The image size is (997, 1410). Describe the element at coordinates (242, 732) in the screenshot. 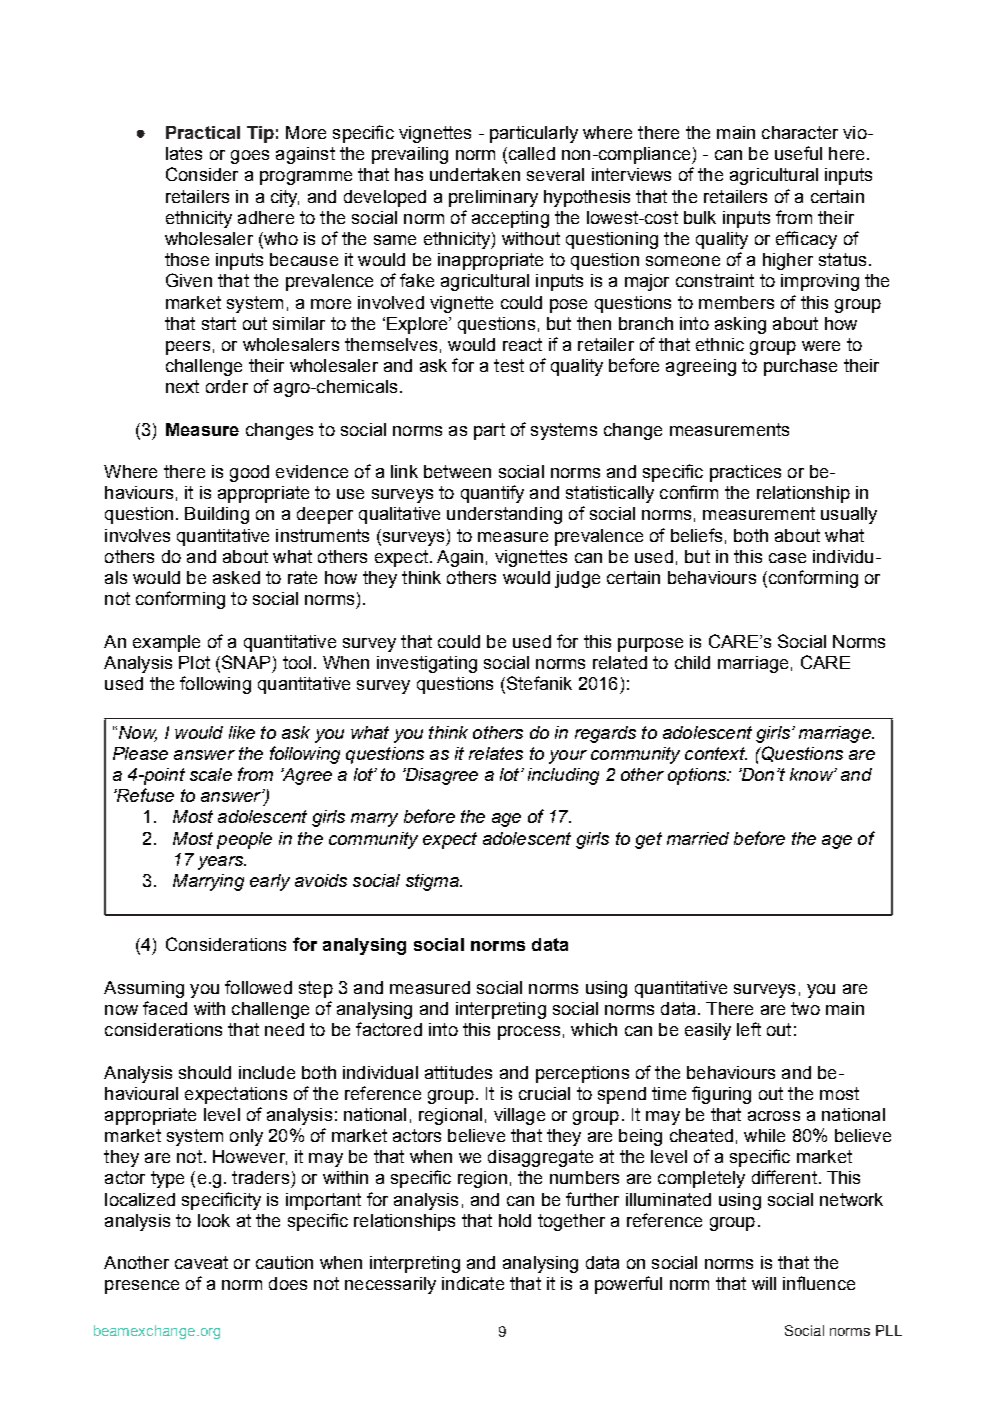

I see `like` at that location.
